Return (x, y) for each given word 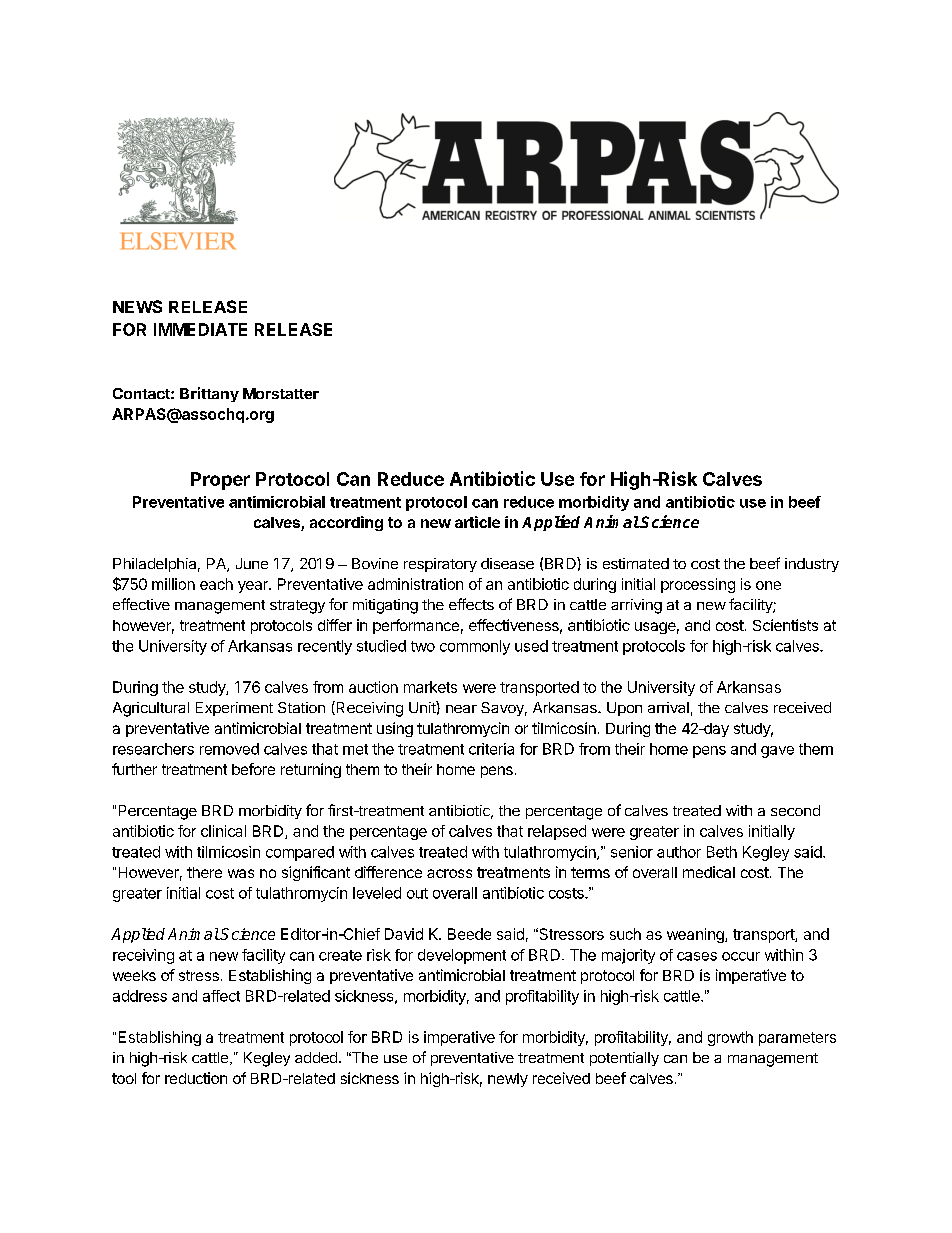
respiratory (440, 565)
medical (709, 872)
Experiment (234, 709)
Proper (220, 481)
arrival (668, 707)
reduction (196, 1078)
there (204, 872)
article (477, 522)
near (461, 709)
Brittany (209, 394)
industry (812, 565)
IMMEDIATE (200, 329)
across (449, 873)
